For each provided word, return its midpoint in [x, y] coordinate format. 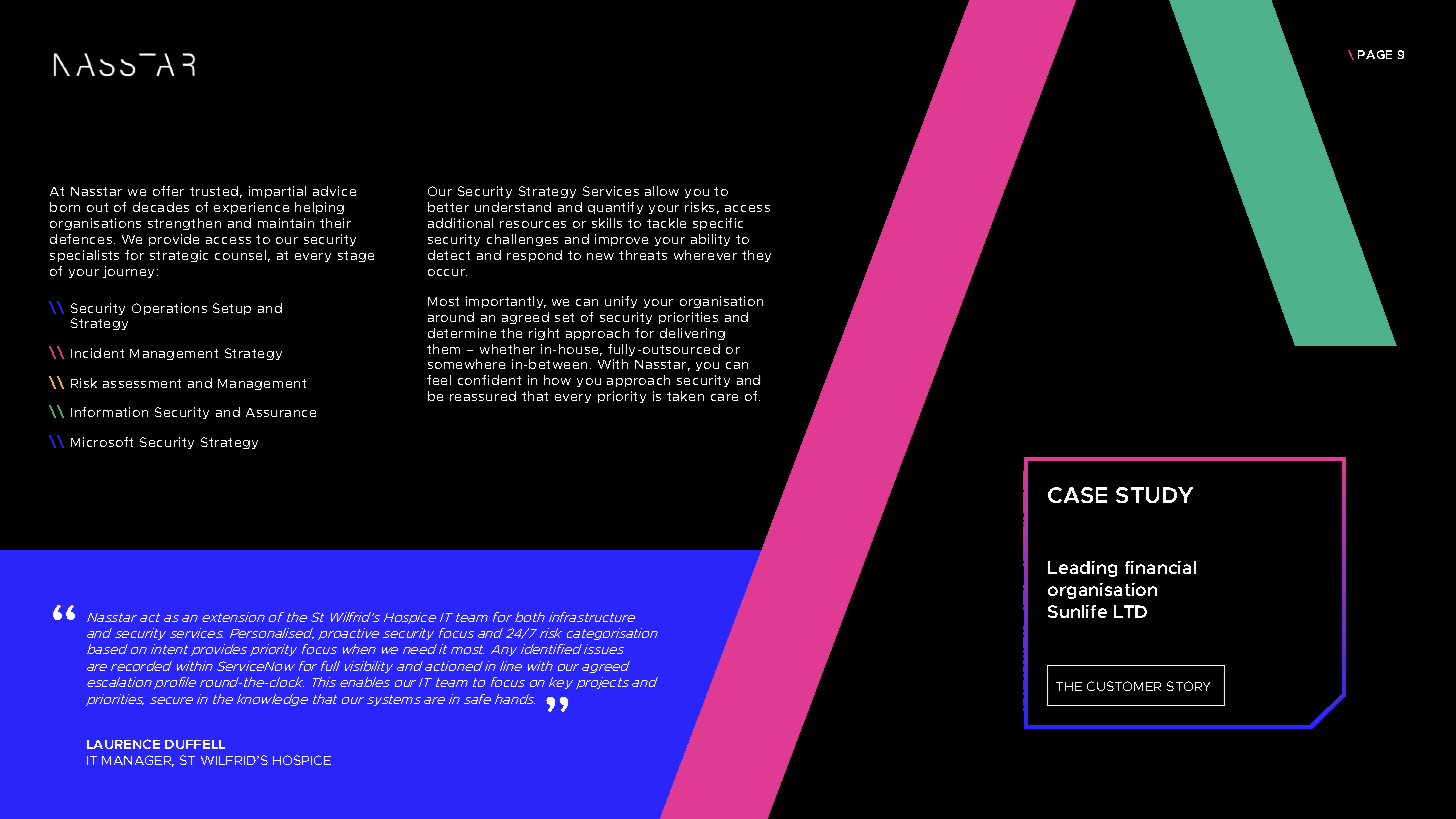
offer [168, 191]
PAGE [1375, 54]
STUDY [1154, 495]
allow [662, 191]
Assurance [281, 412]
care [724, 397]
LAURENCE [123, 744]
